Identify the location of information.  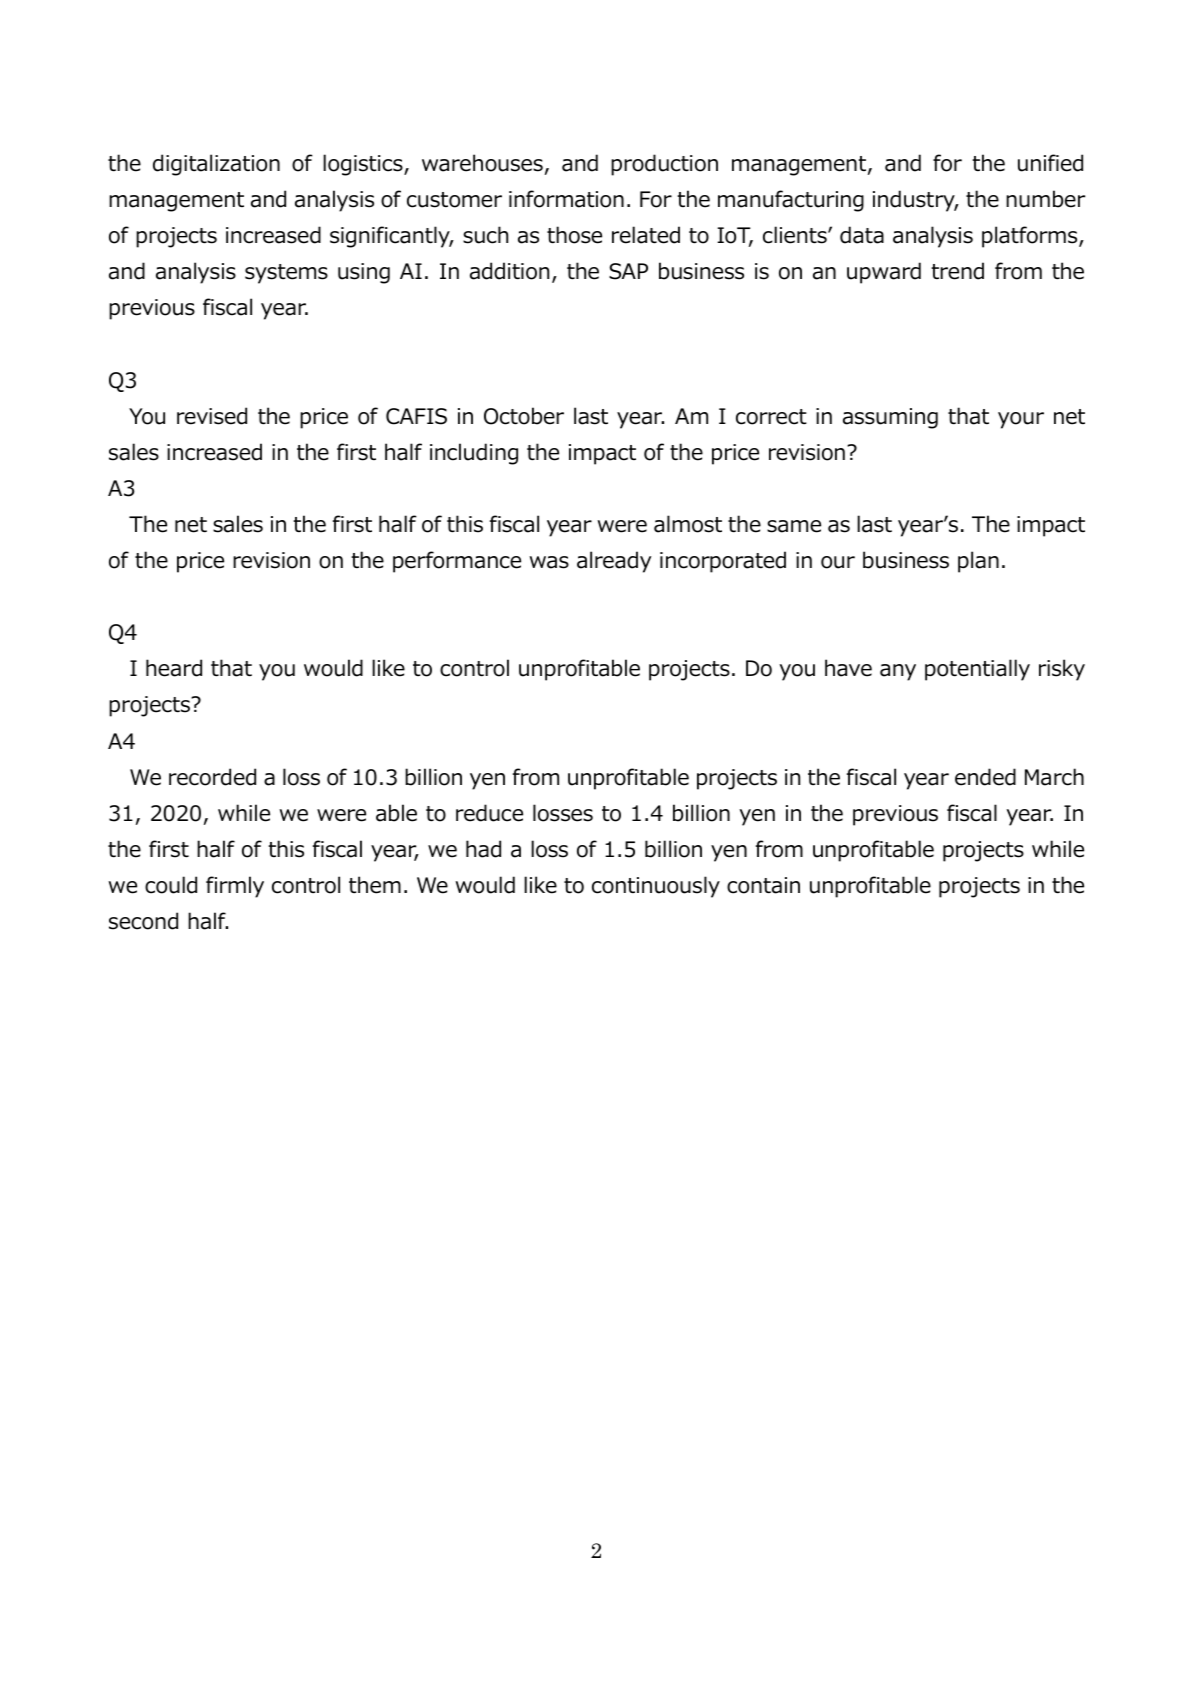
(566, 199).
